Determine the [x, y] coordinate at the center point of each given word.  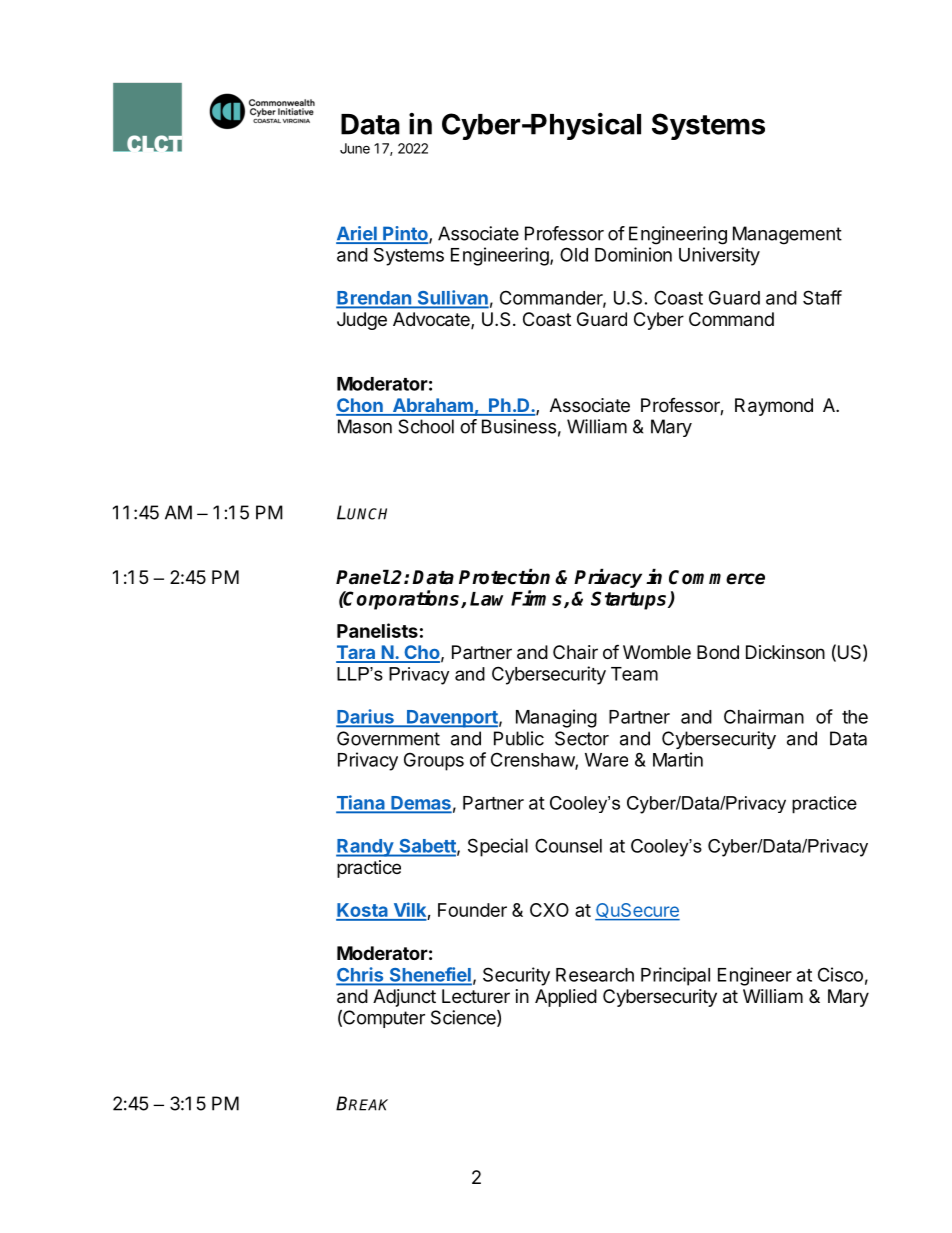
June [355, 148]
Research [595, 975]
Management [787, 235]
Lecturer [476, 996]
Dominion [633, 254]
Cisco [840, 974]
